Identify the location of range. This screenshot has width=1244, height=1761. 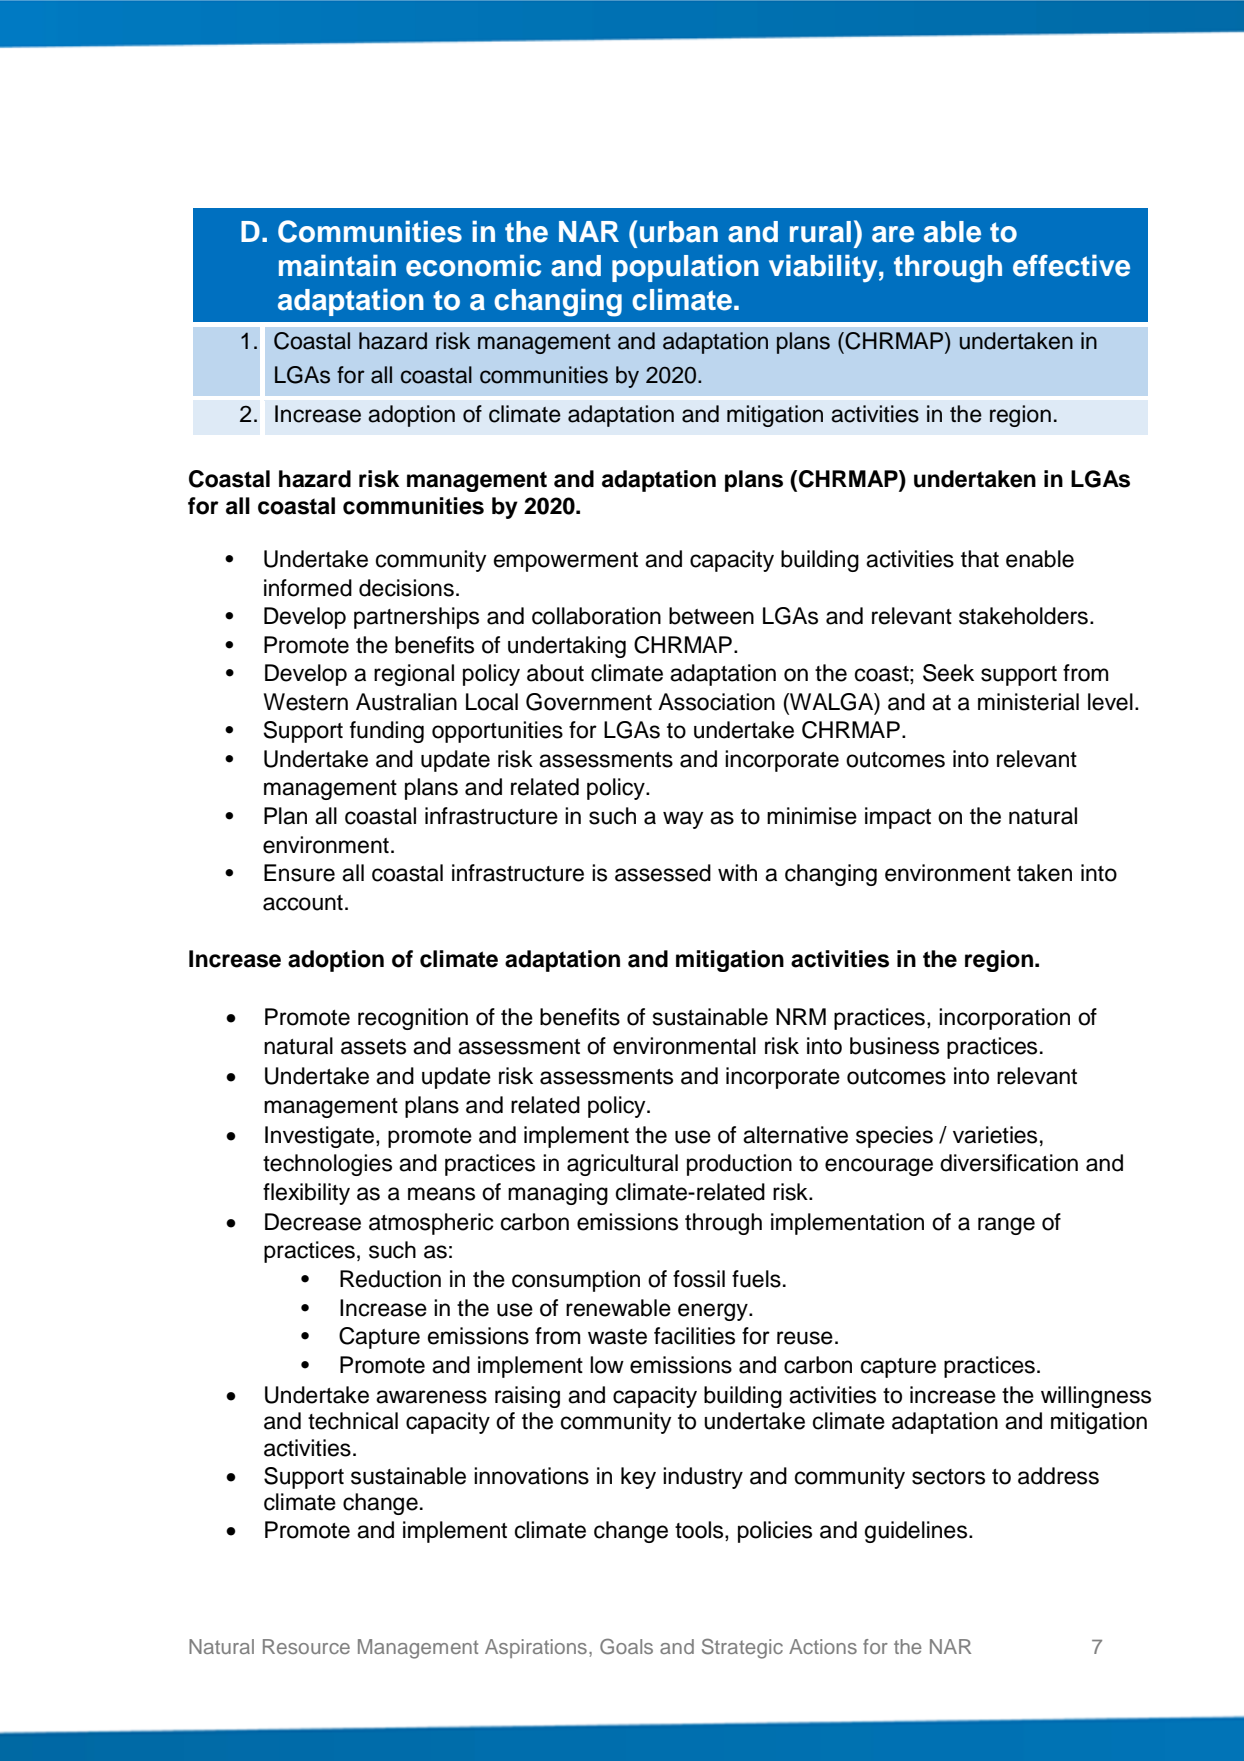
(1006, 1226).
